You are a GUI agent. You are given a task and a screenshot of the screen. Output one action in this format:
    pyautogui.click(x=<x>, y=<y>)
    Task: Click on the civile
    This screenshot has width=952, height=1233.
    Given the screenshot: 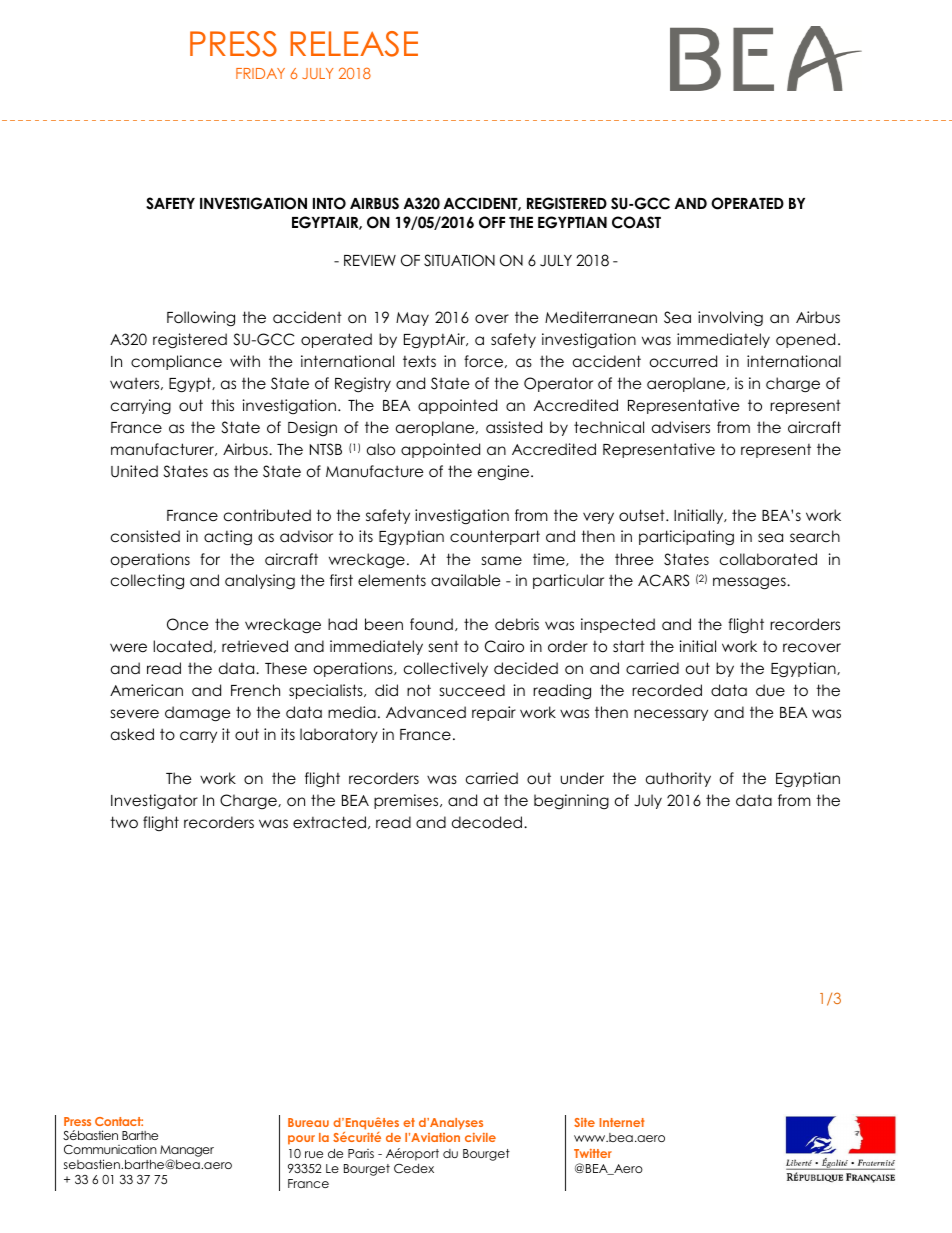 What is the action you would take?
    pyautogui.click(x=480, y=1137)
